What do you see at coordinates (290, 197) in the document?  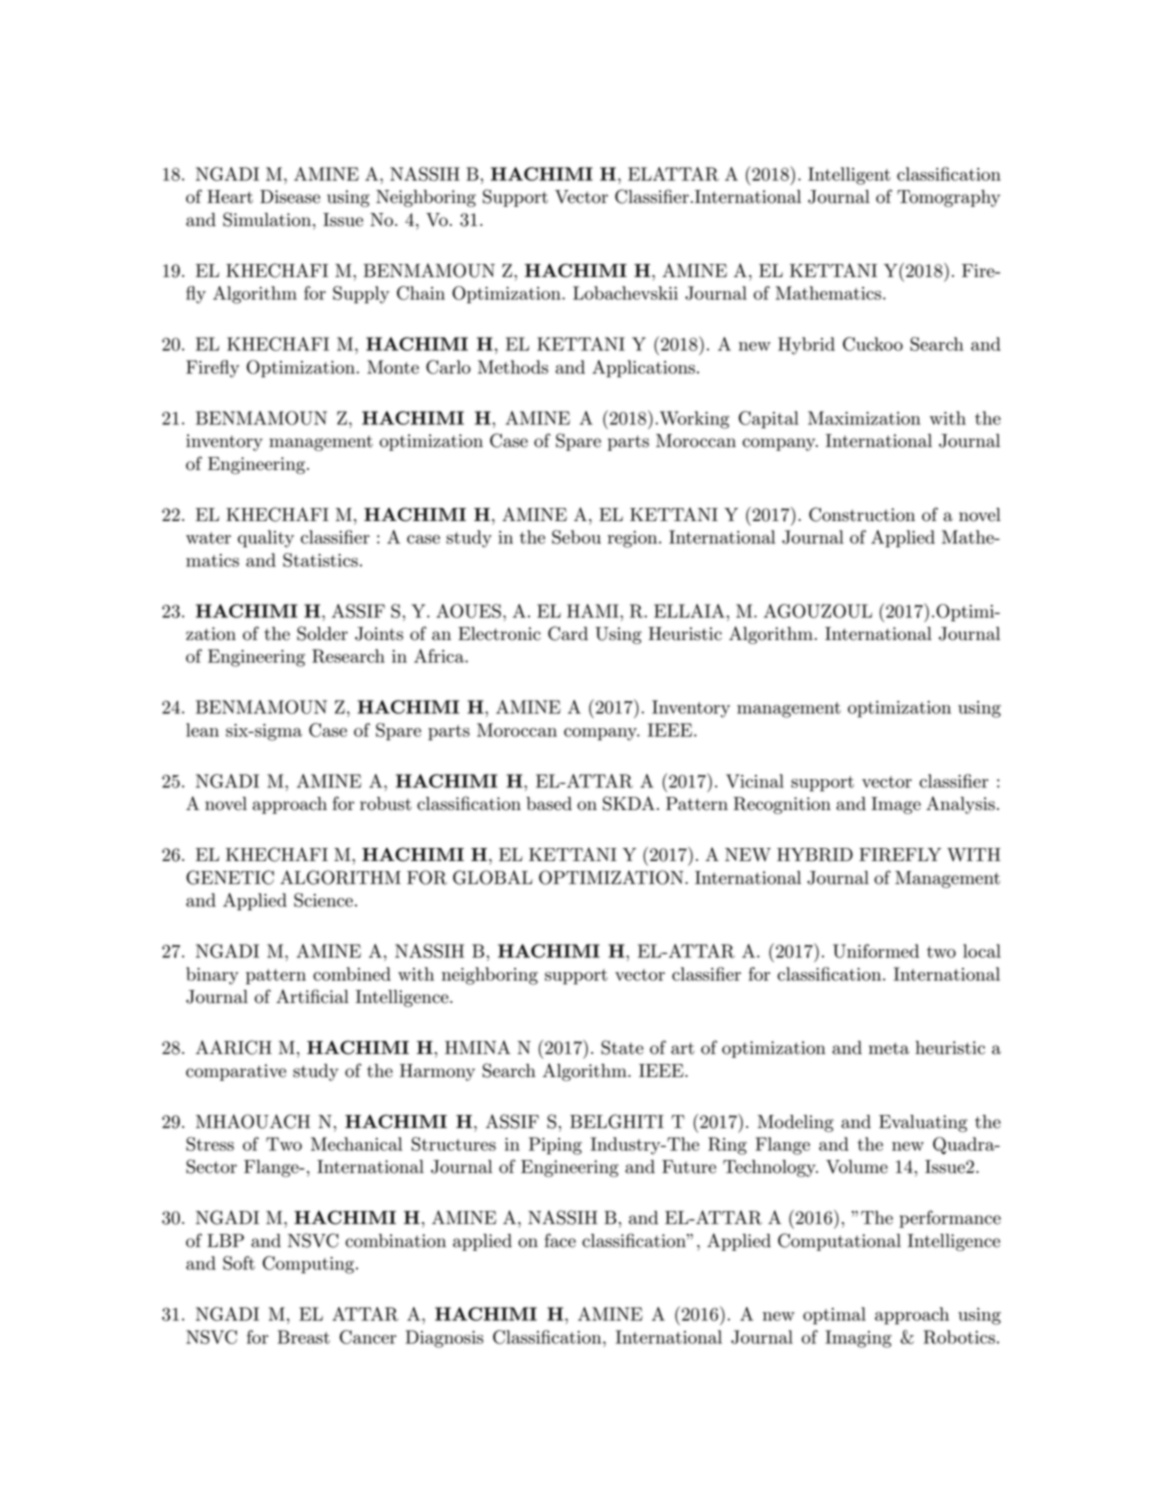 I see `Disease` at bounding box center [290, 197].
